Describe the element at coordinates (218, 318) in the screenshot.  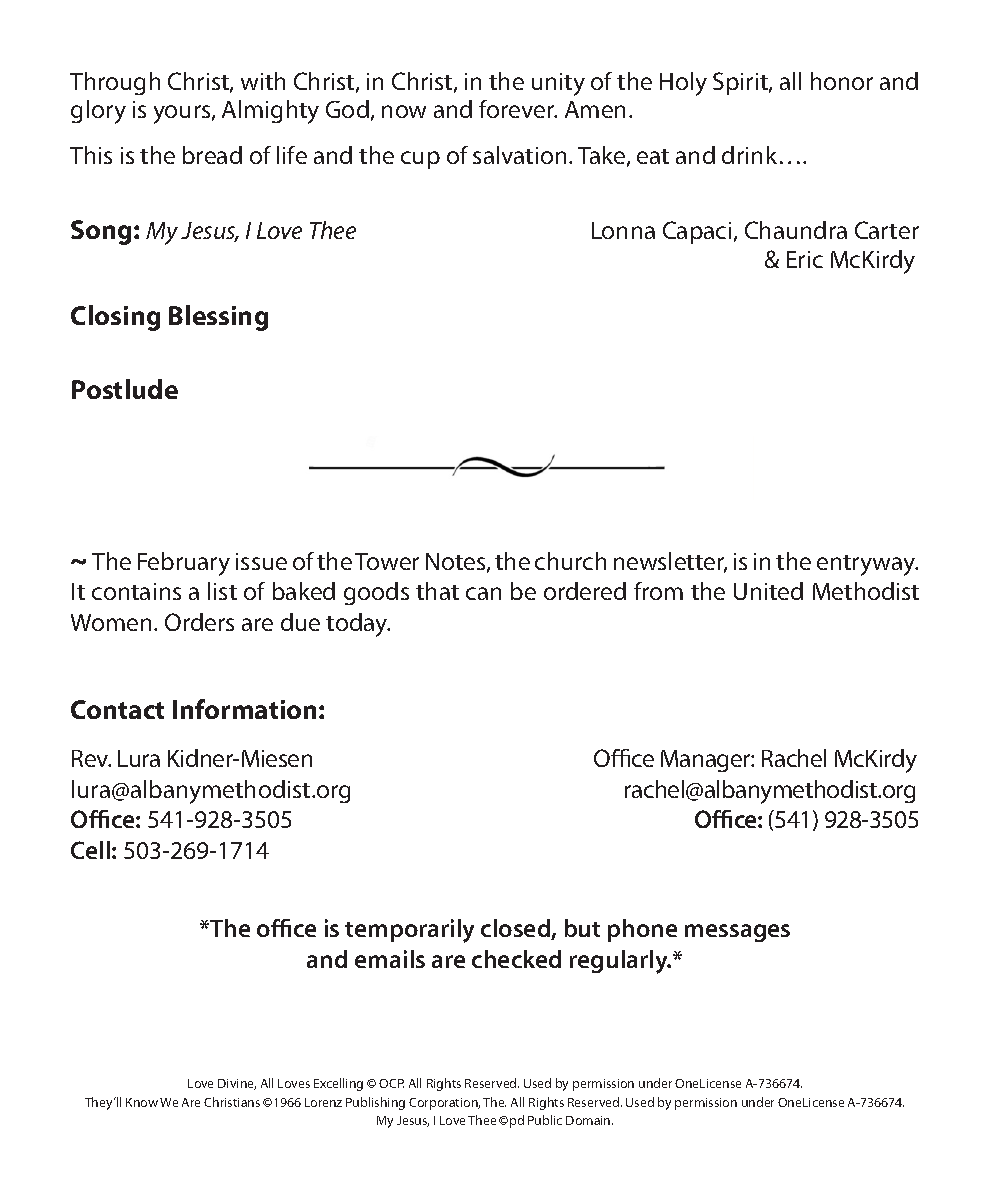
I see `Blessing` at that location.
